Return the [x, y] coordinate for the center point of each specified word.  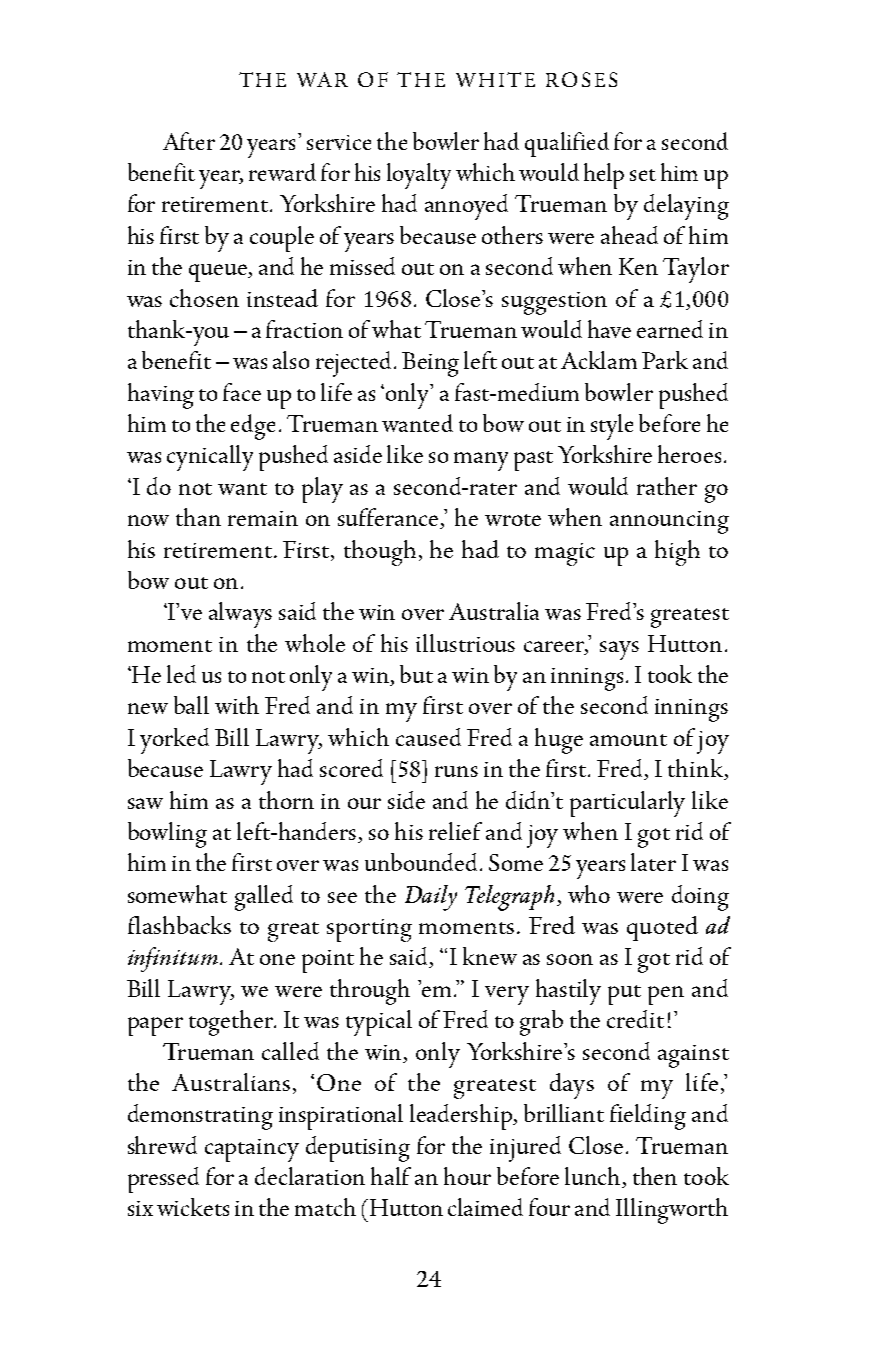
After [189, 141]
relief [455, 831]
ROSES [581, 79]
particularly [627, 804]
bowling [167, 835]
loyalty [419, 176]
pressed [163, 1180]
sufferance [389, 518]
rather [667, 486]
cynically [210, 458]
